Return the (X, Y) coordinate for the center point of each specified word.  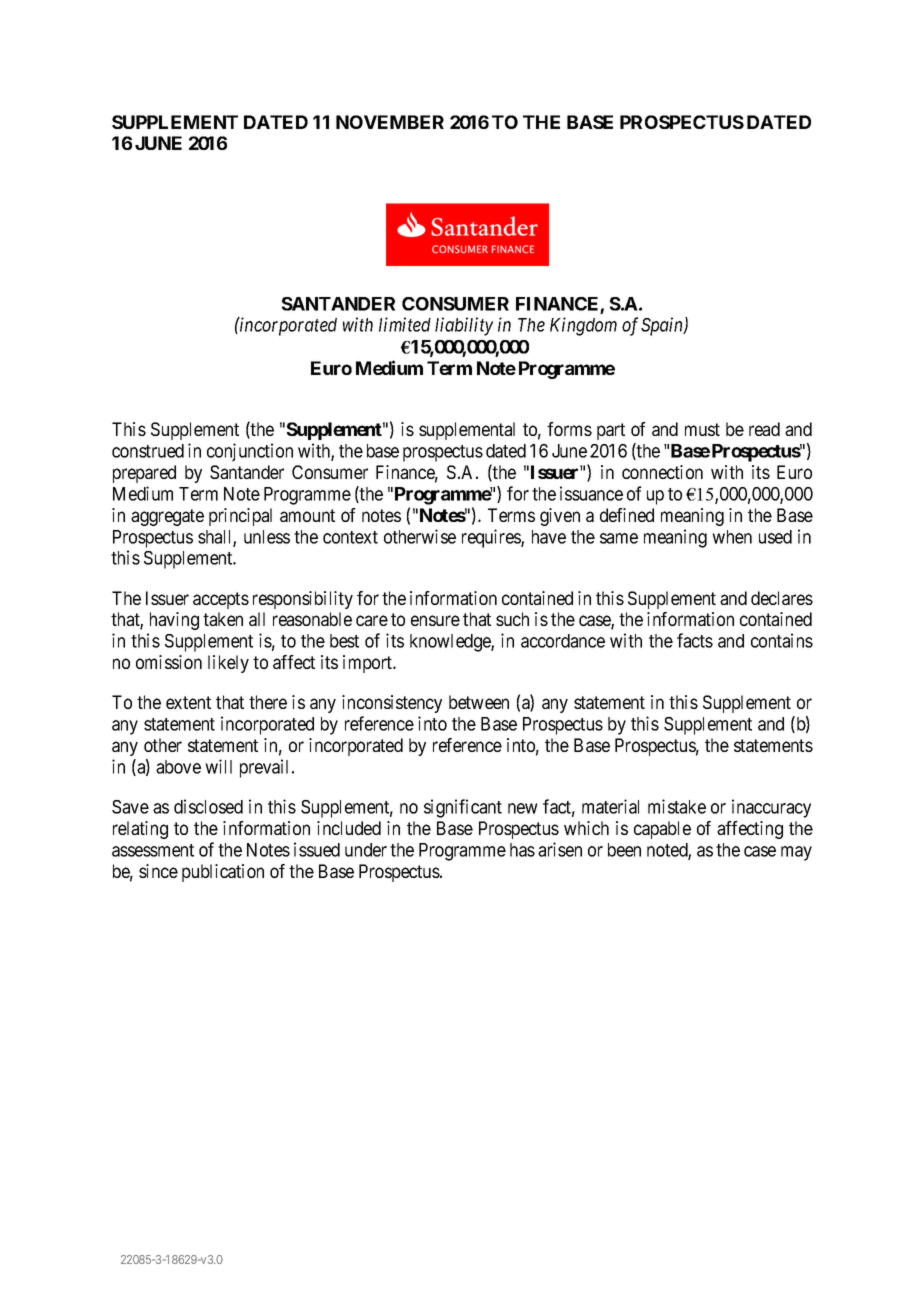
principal (240, 517)
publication (223, 873)
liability (464, 326)
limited (405, 324)
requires (492, 538)
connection (662, 472)
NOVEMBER (390, 122)
